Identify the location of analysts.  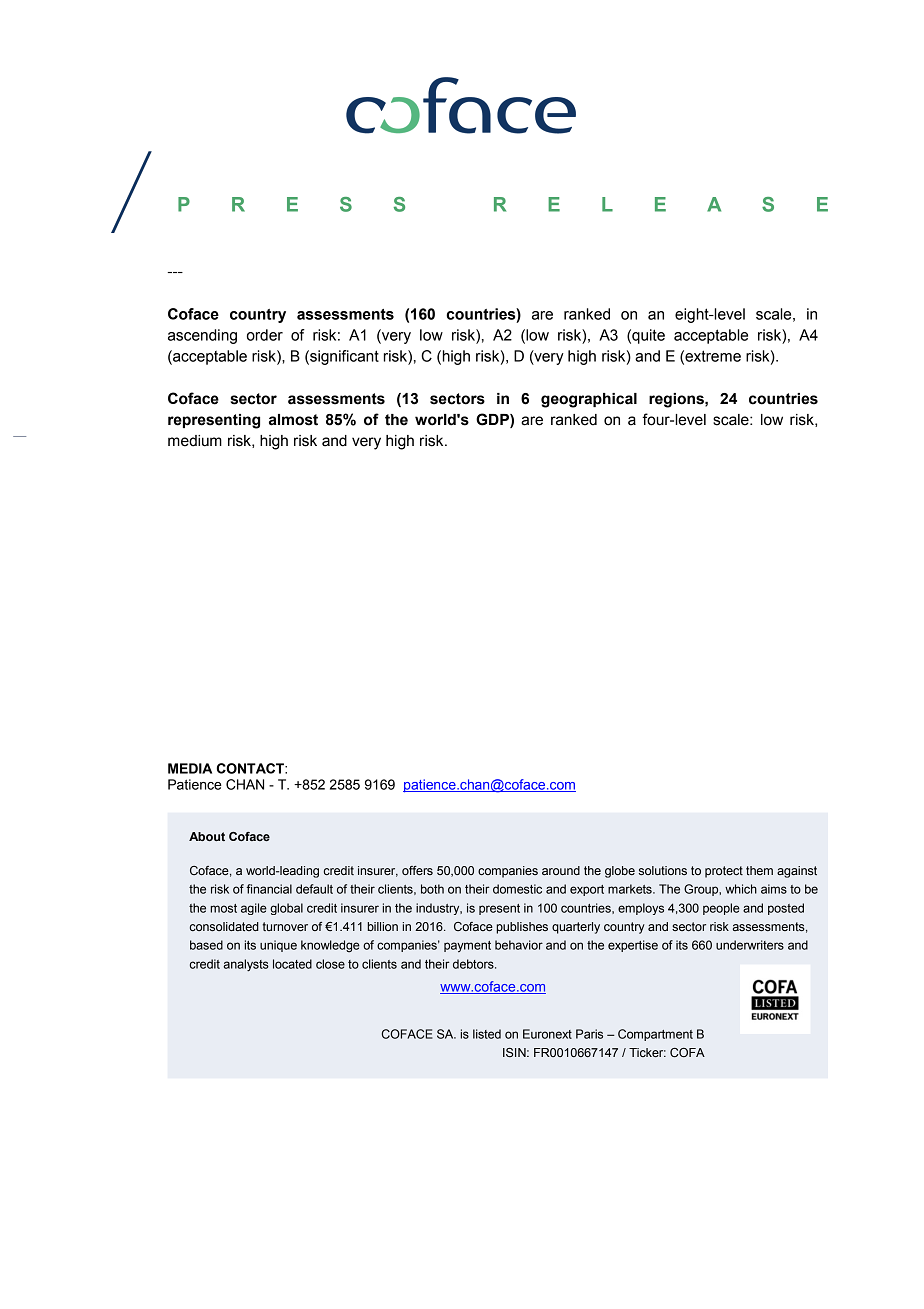
(246, 965).
